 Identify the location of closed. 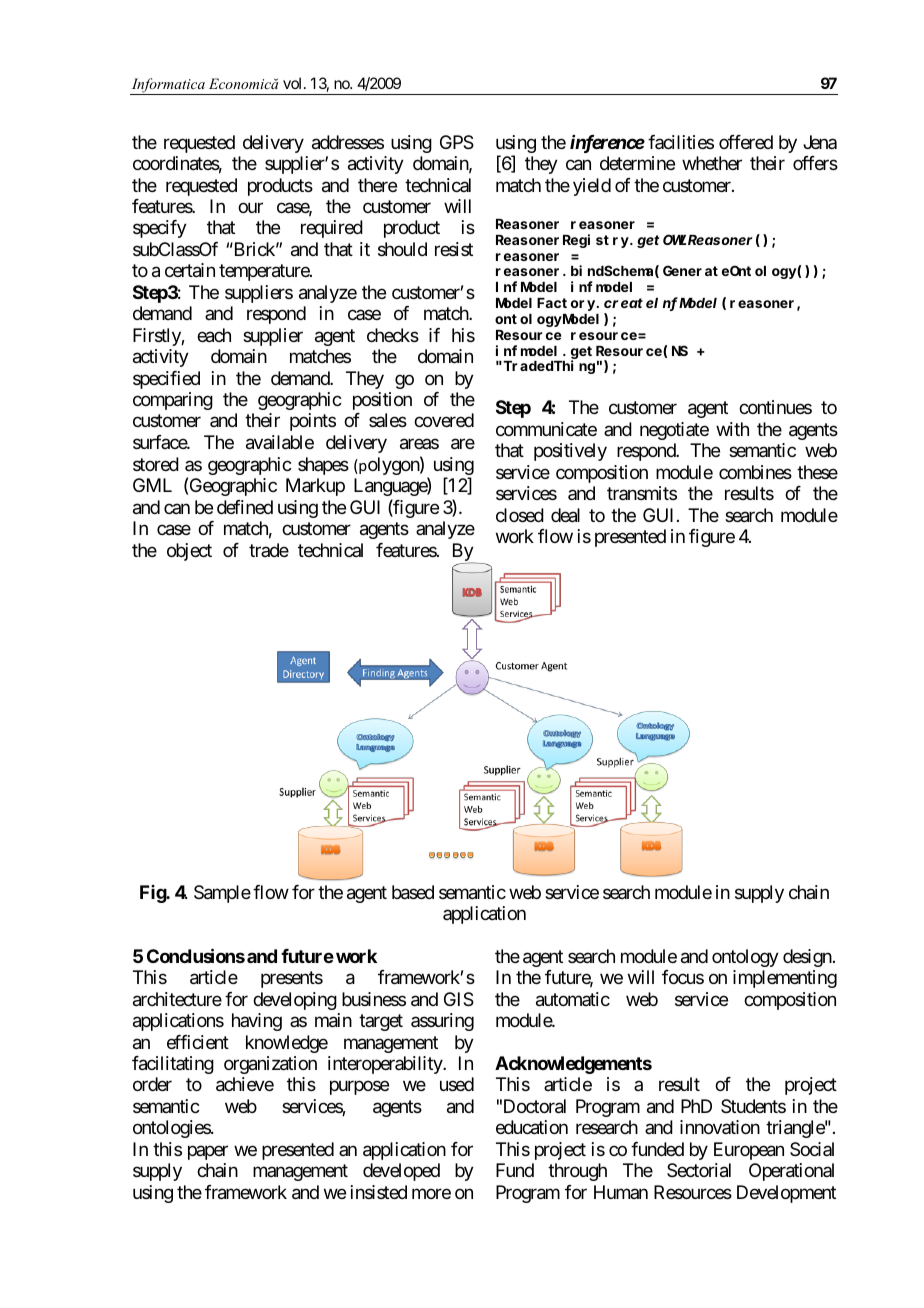
(520, 515).
